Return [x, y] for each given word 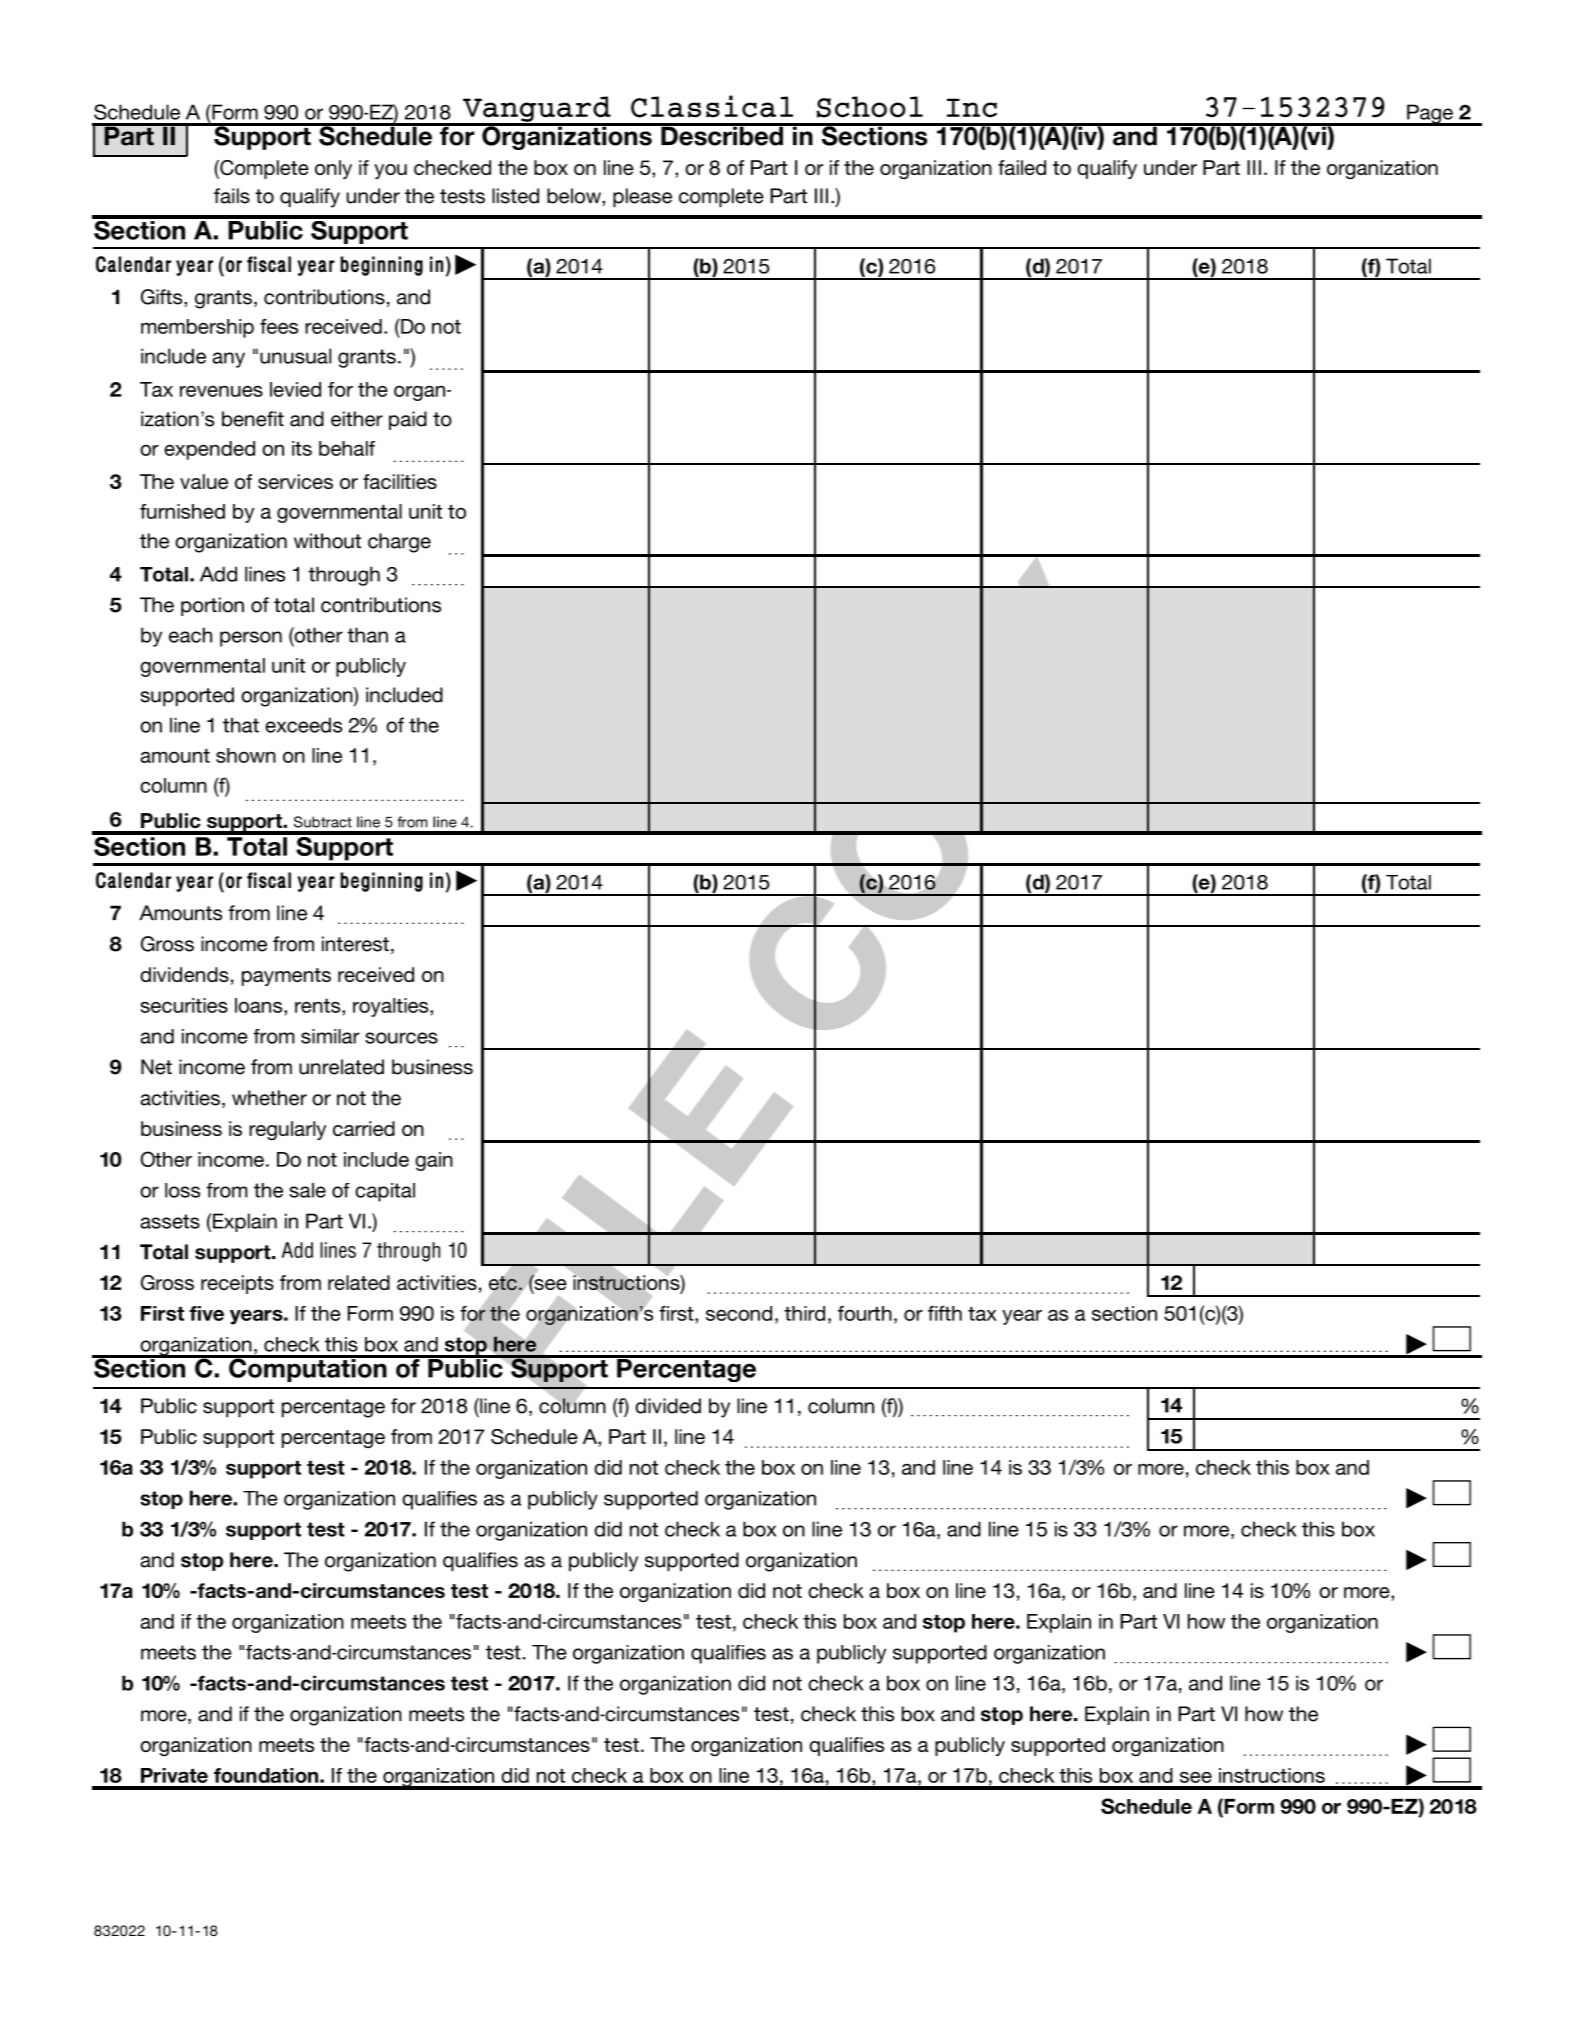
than [367, 635]
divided [668, 1406]
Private [174, 1775]
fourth [865, 1313]
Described [722, 135]
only [333, 169]
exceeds [303, 725]
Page [1430, 115]
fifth [945, 1313]
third [804, 1313]
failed [1022, 167]
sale [307, 1190]
